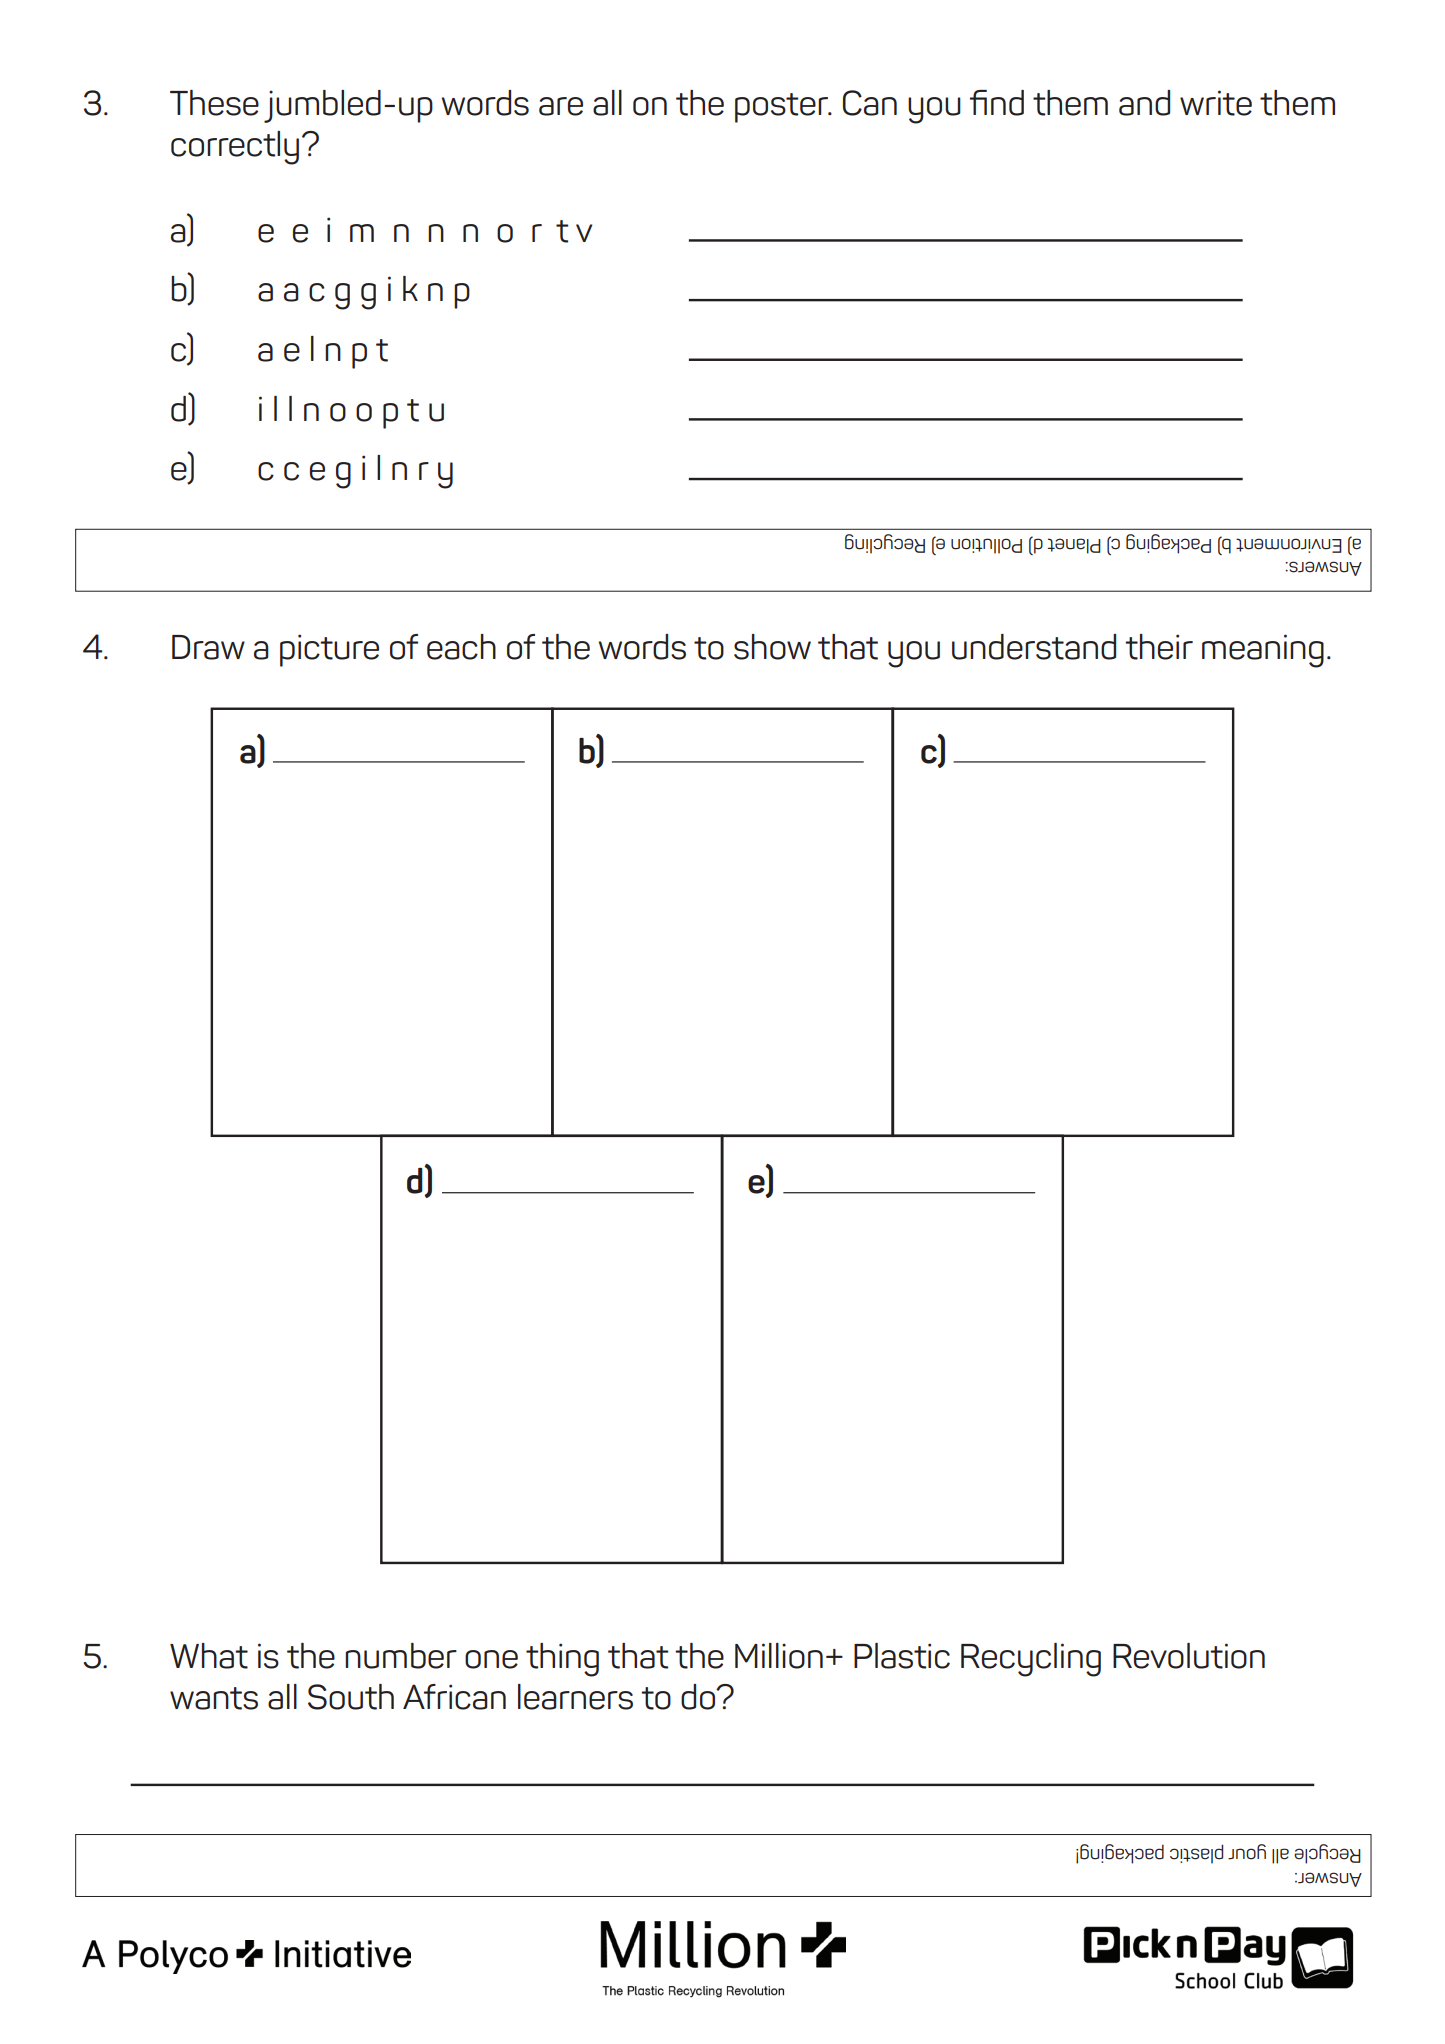 The width and height of the screenshot is (1445, 2044). What do you see at coordinates (235, 148) in the screenshot?
I see `correctly` at bounding box center [235, 148].
